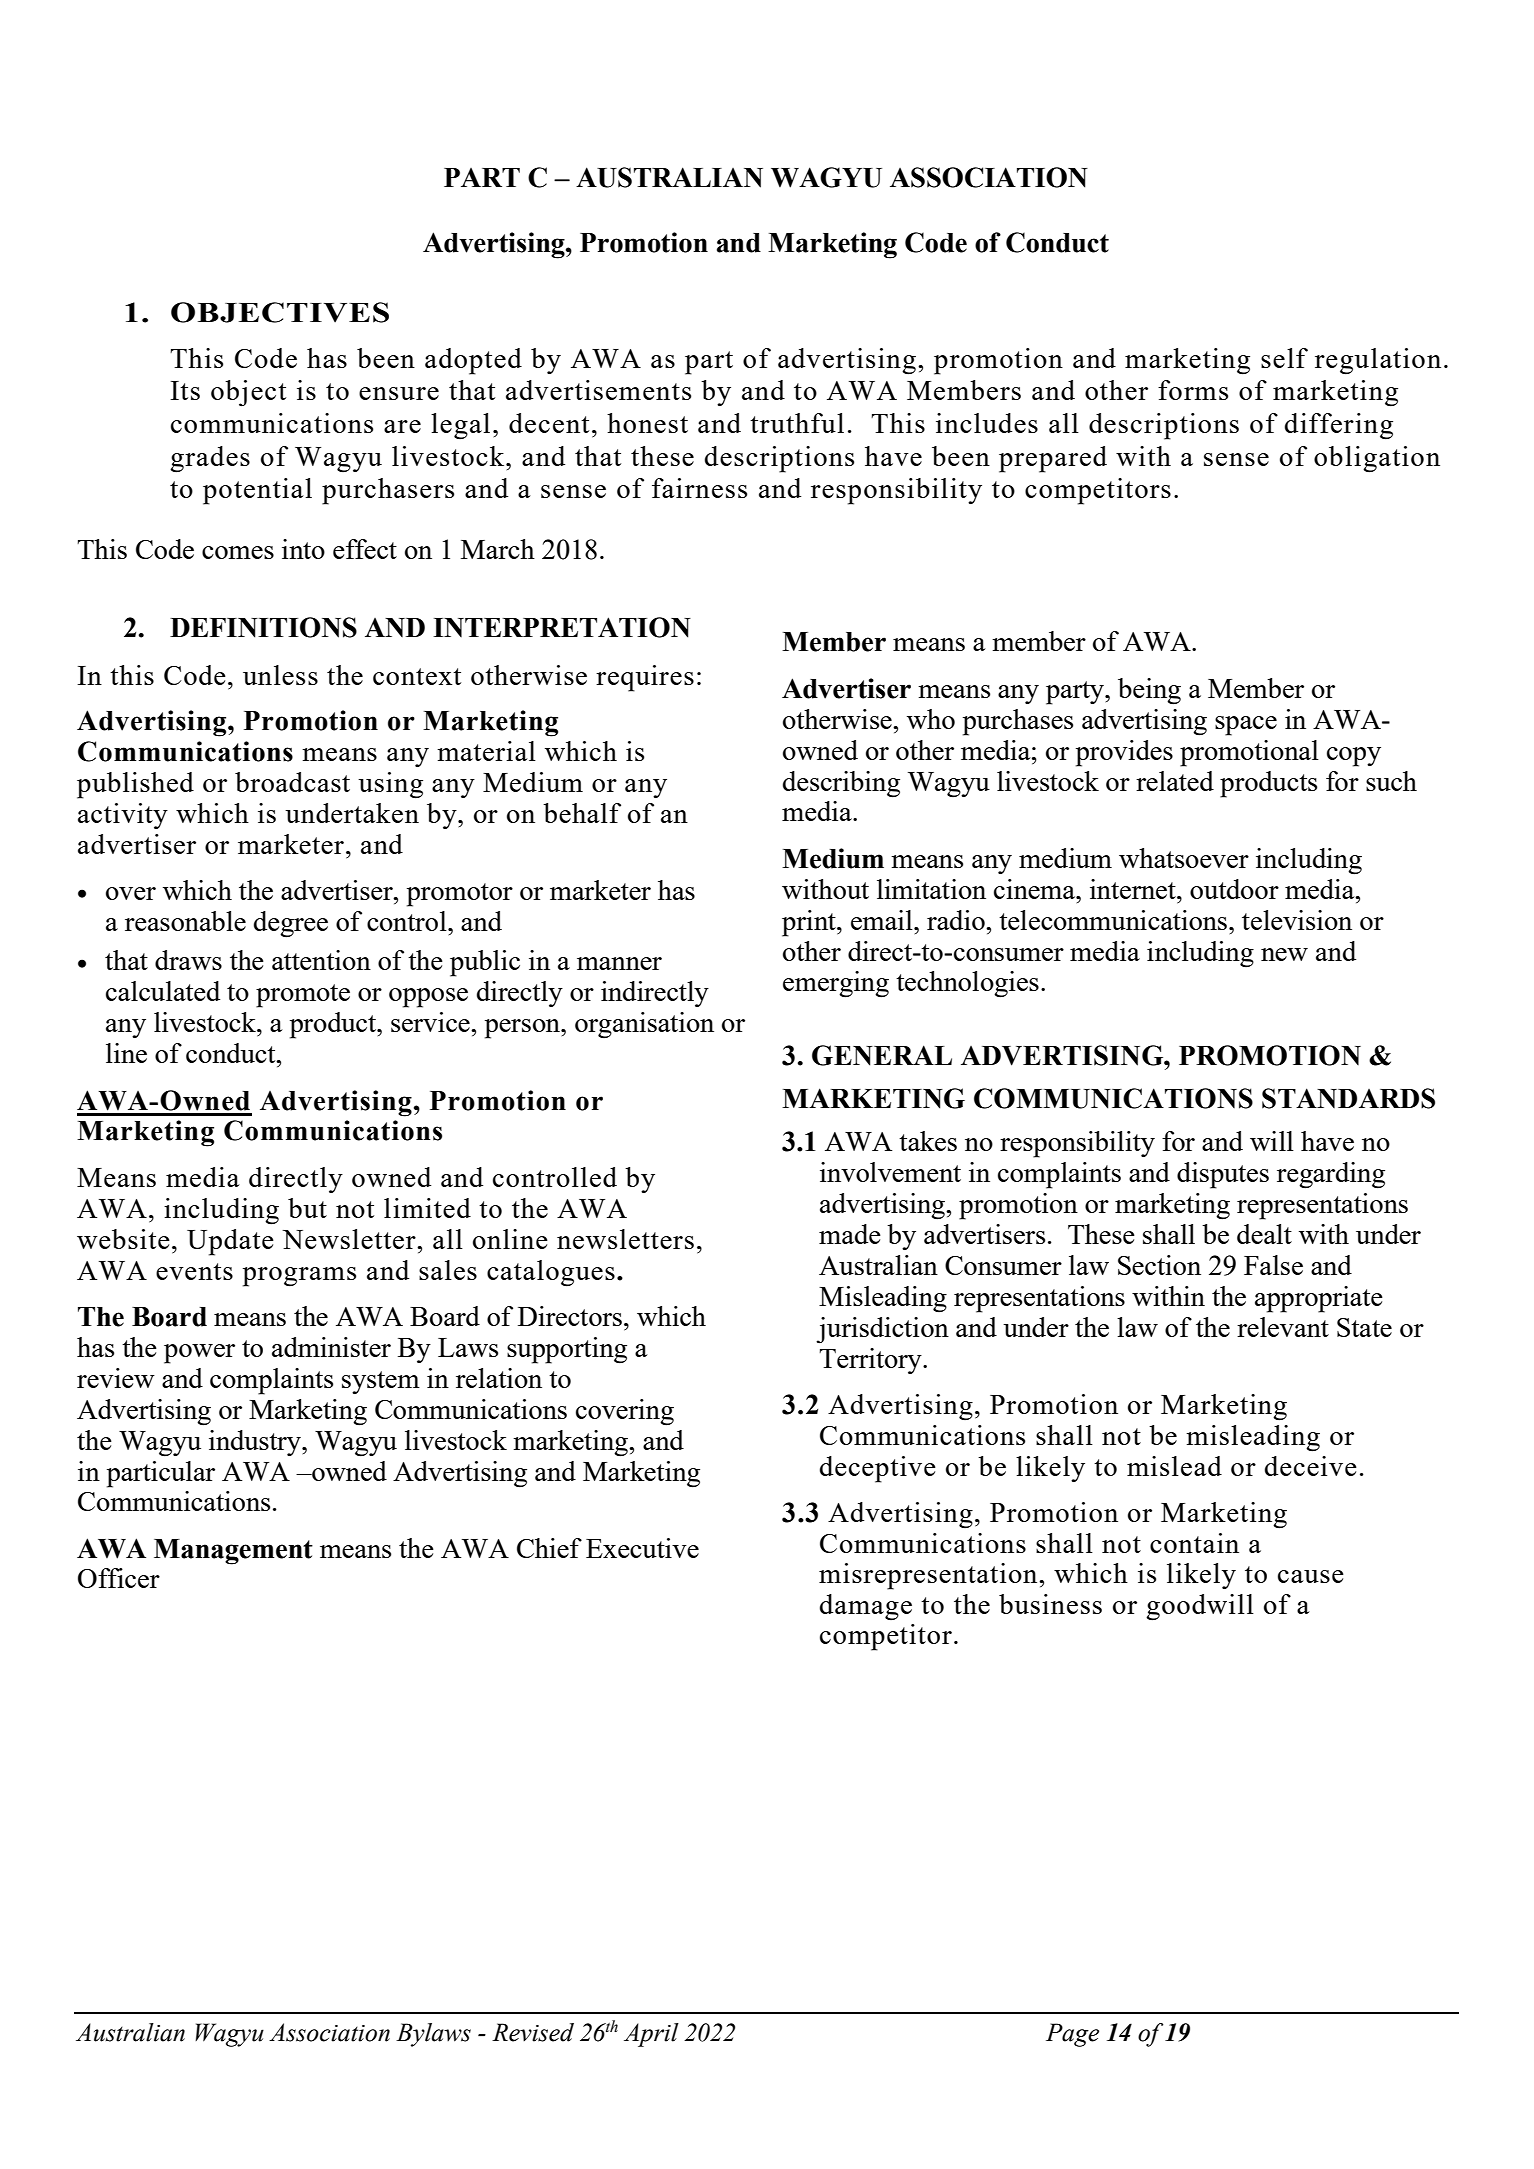 The width and height of the screenshot is (1534, 2169). Describe the element at coordinates (1193, 390) in the screenshot. I see `forms` at that location.
